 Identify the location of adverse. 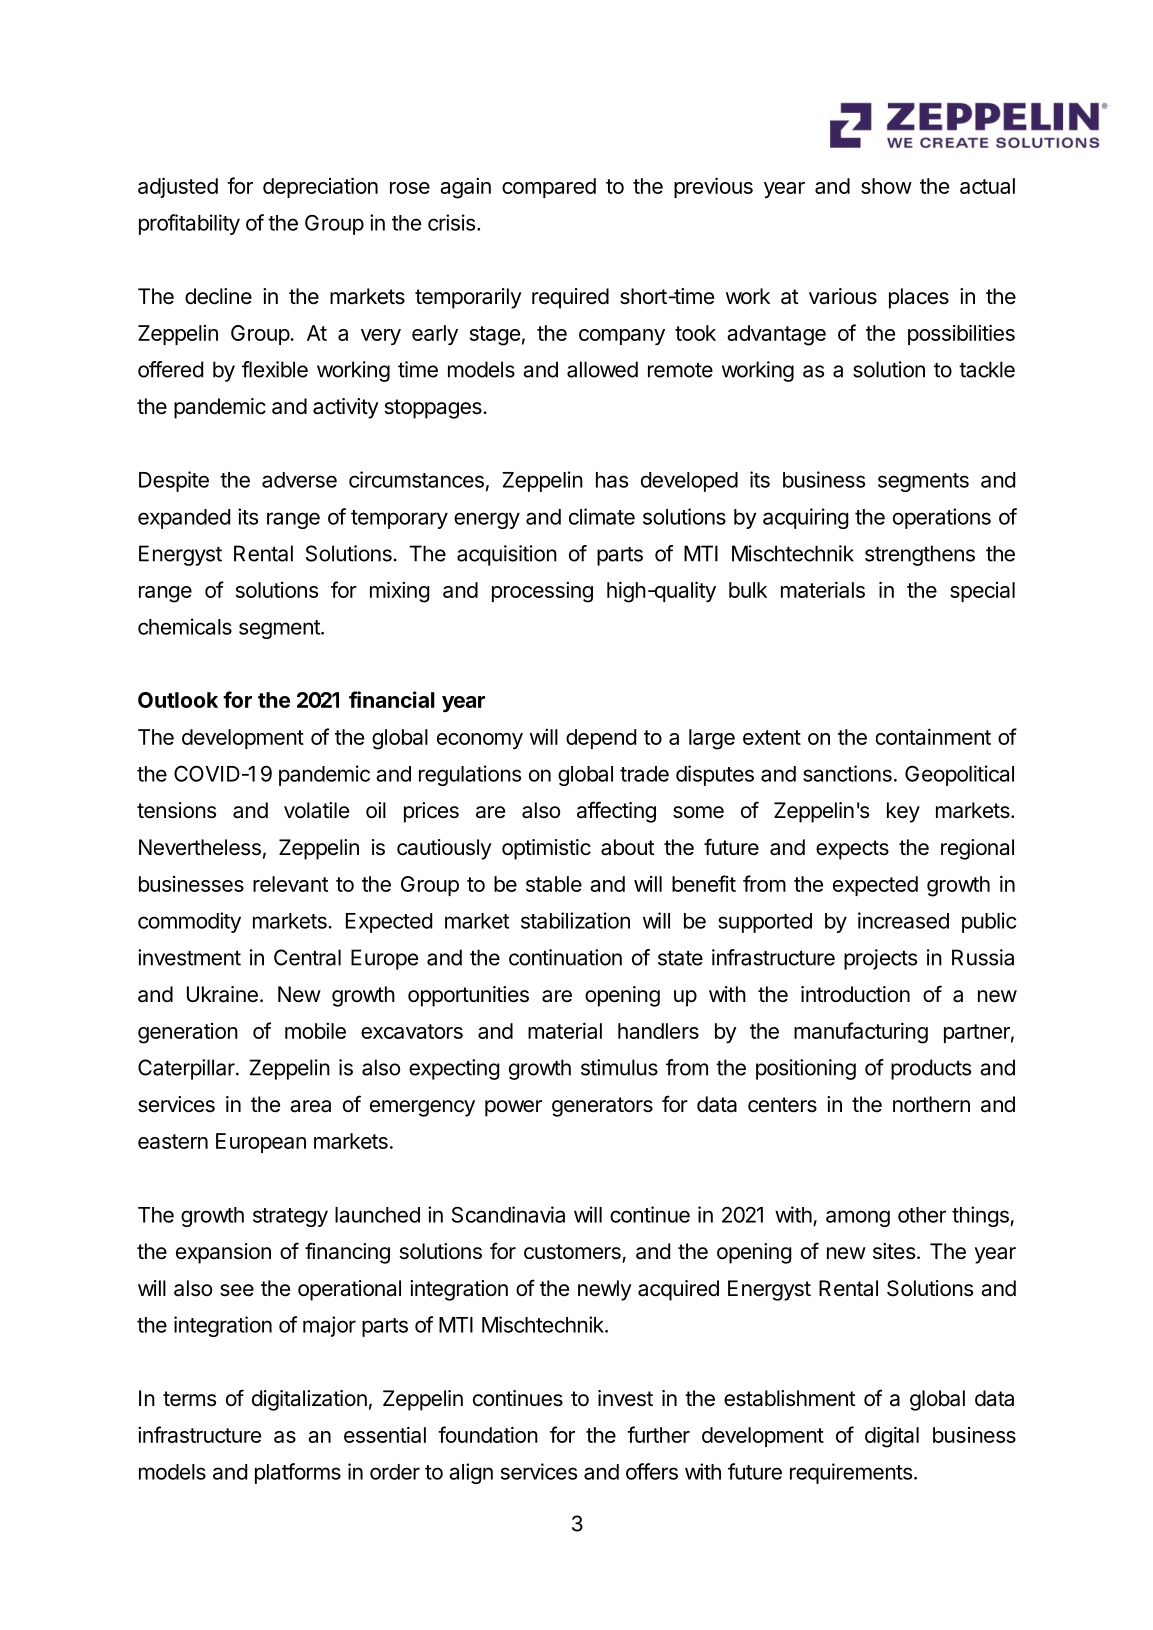
(299, 480).
